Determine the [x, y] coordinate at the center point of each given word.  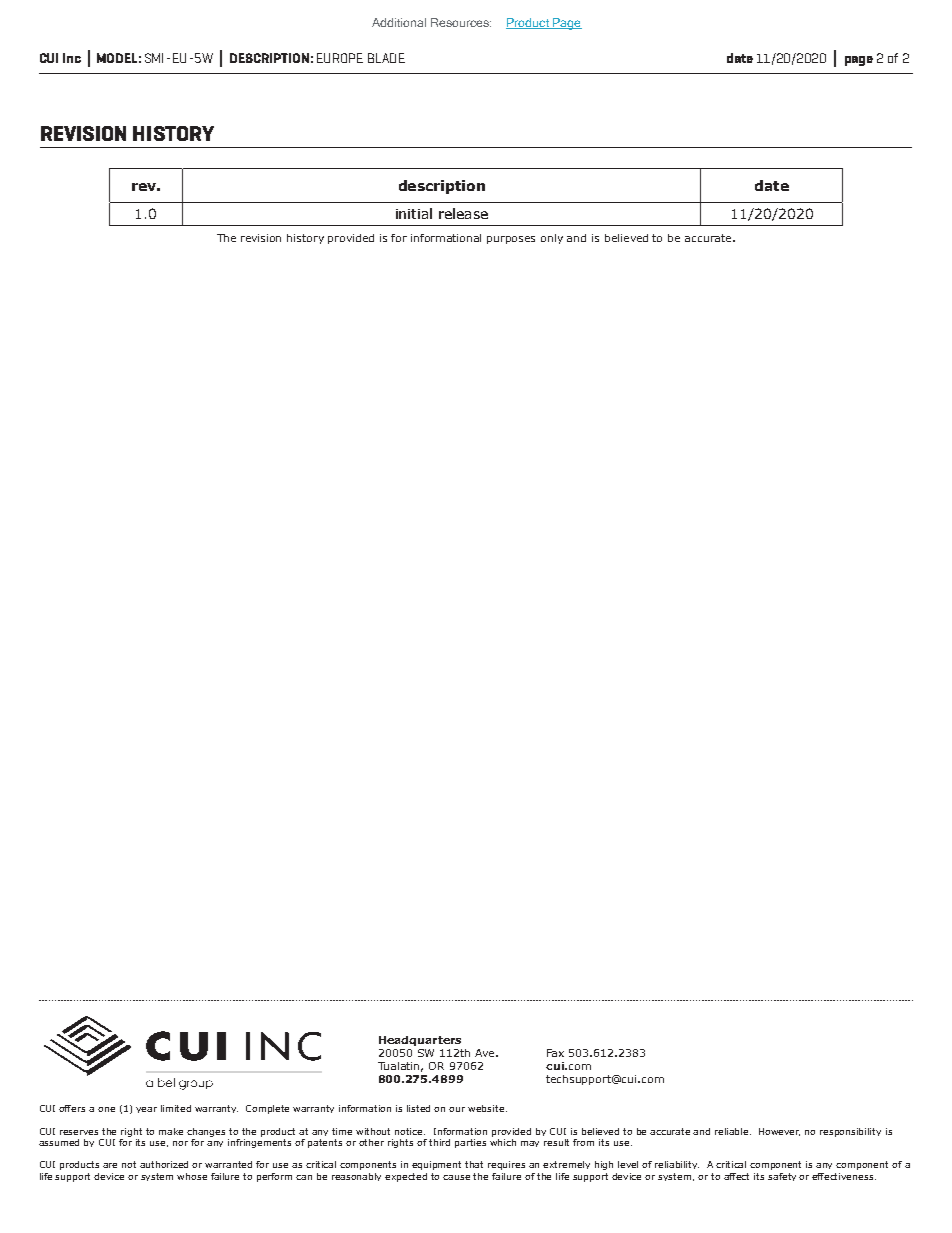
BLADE [386, 58]
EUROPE [340, 58]
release [463, 213]
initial [414, 213]
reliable [733, 1131]
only [552, 239]
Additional [399, 22]
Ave [486, 1053]
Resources [461, 22]
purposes [511, 240]
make [171, 1131]
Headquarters [420, 1041]
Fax [555, 1053]
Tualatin [400, 1067]
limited [176, 1108]
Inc [72, 58]
